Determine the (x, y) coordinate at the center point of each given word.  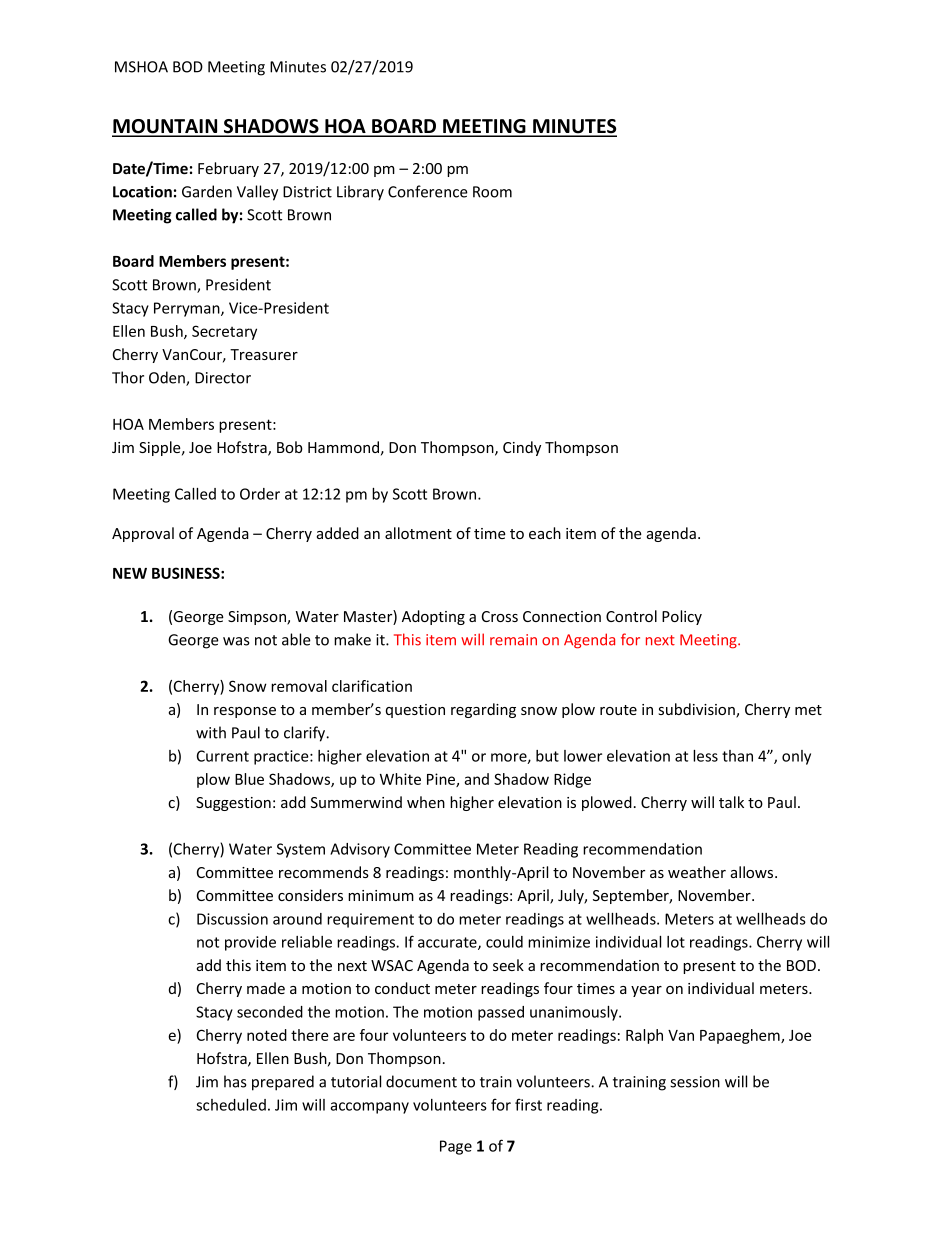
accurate (448, 943)
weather (697, 872)
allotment (418, 533)
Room (492, 192)
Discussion (232, 919)
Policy (682, 617)
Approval (143, 534)
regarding (483, 710)
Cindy (522, 448)
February (228, 169)
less (705, 756)
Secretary (224, 332)
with (211, 732)
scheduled (231, 1105)
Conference (428, 191)
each (545, 533)
